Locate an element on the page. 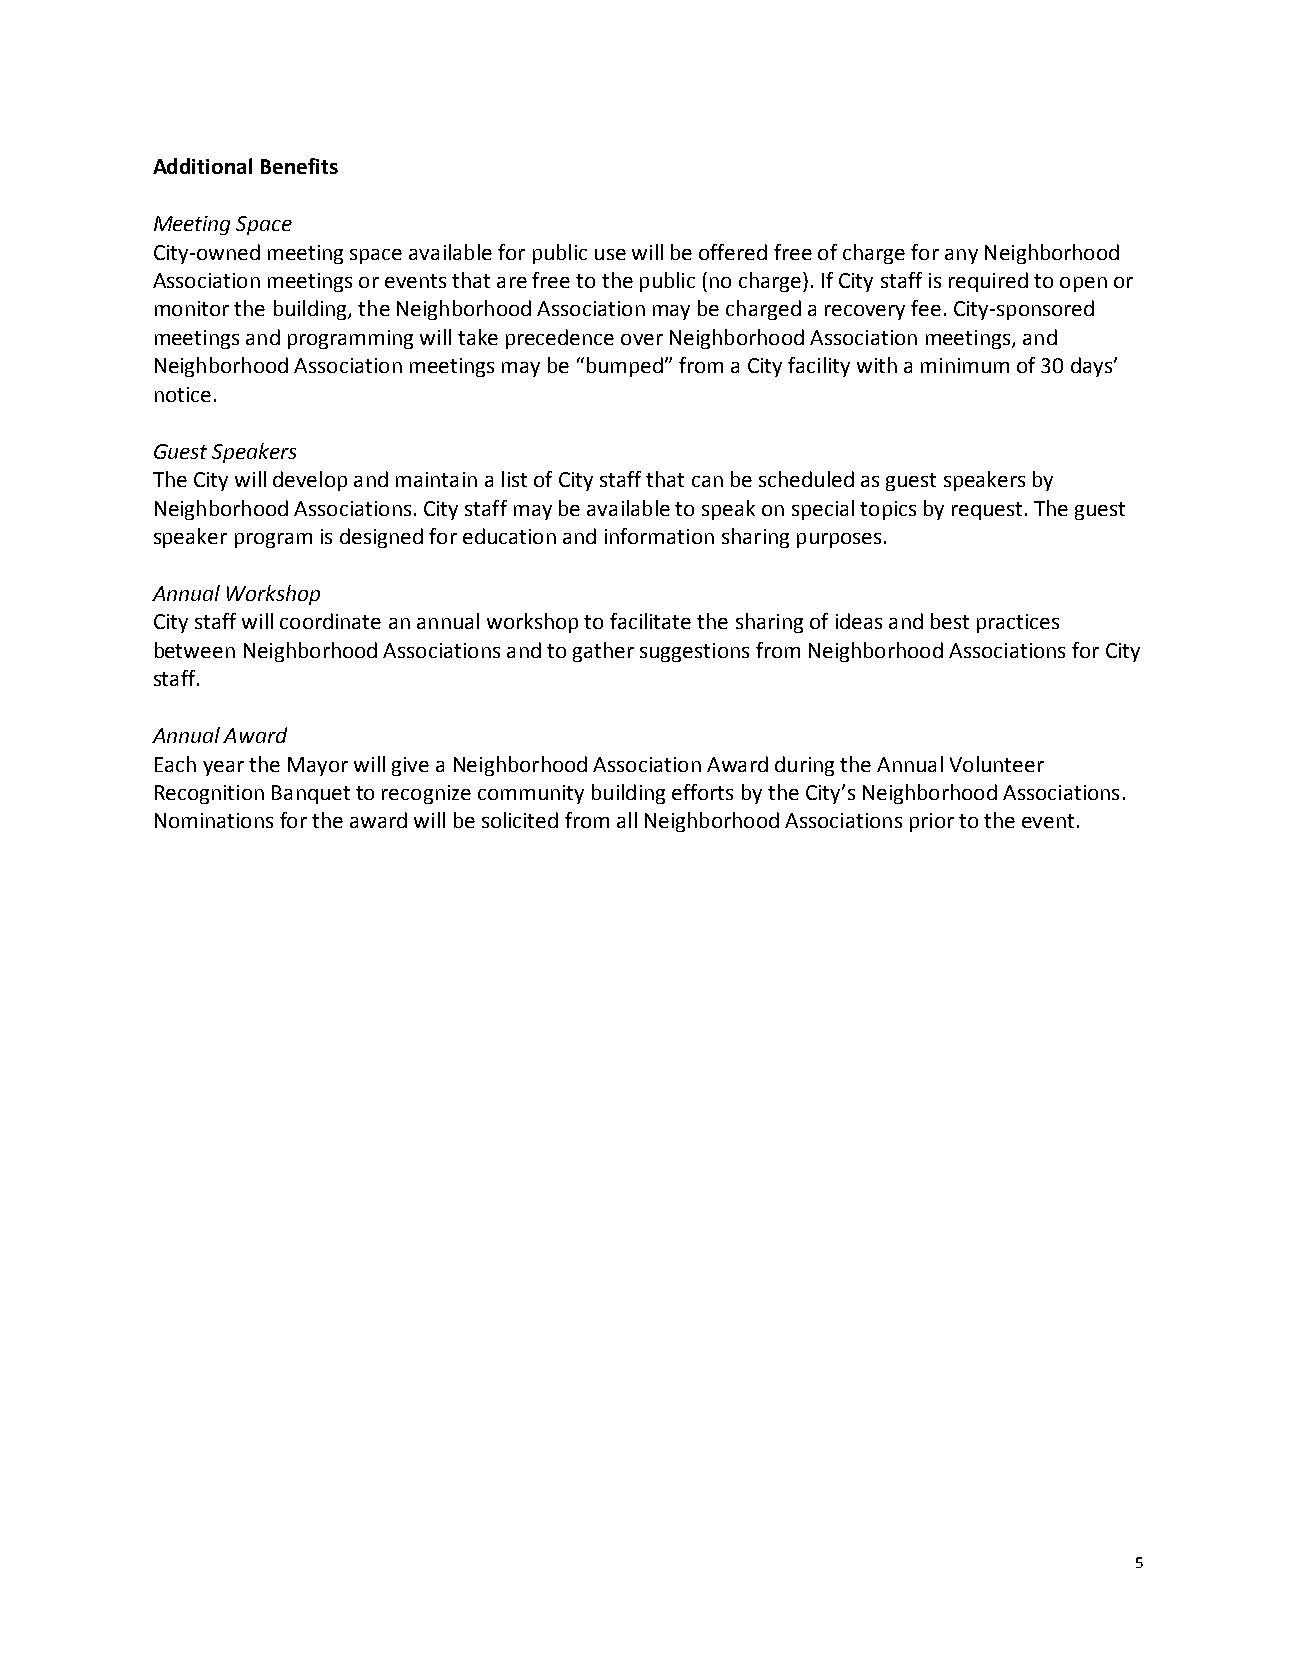 The image size is (1296, 1677). develop is located at coordinates (310, 481).
